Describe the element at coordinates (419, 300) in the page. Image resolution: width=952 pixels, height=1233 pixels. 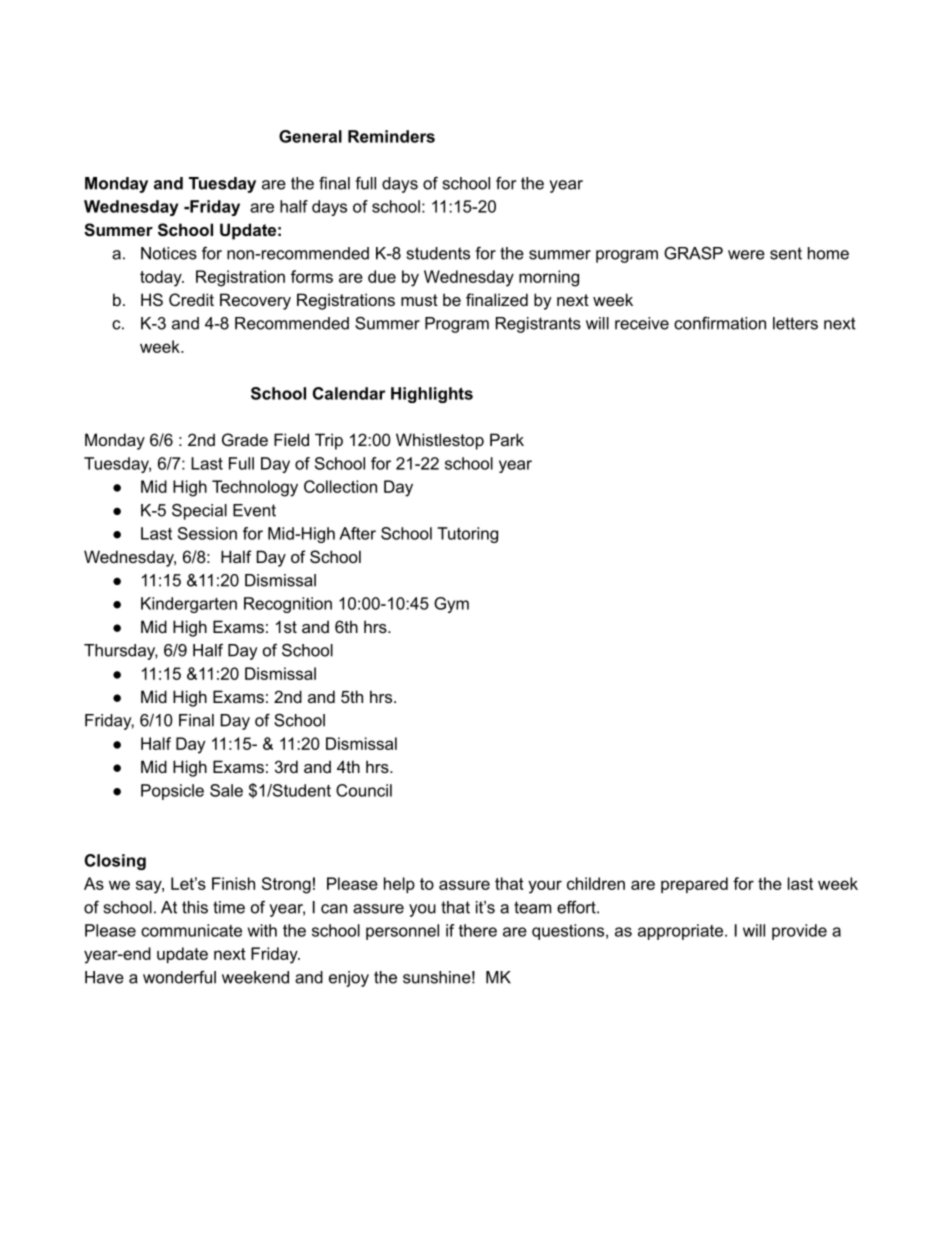
I see `must` at that location.
